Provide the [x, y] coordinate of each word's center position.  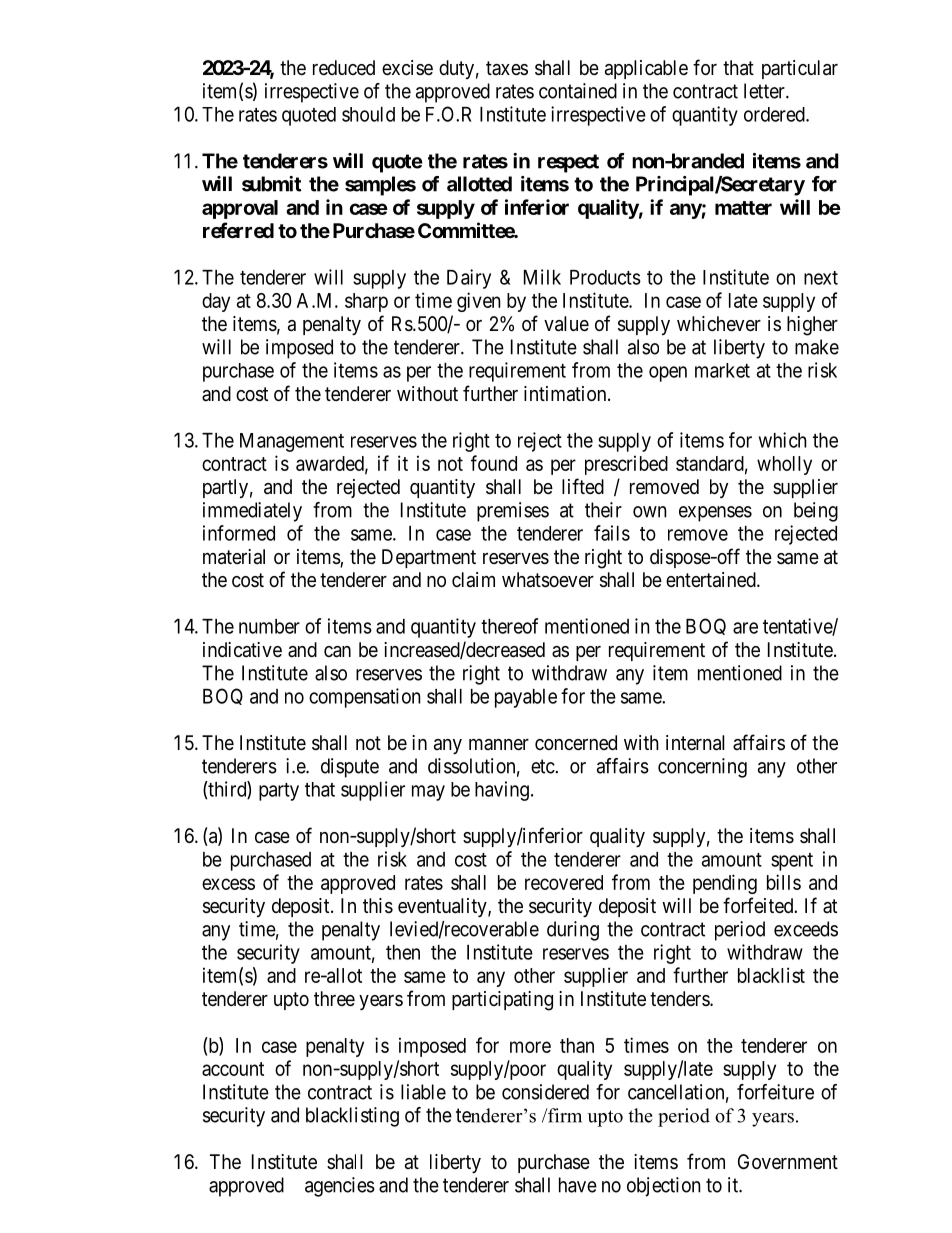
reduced [344, 67]
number [269, 626]
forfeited [759, 905]
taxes [507, 68]
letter [765, 91]
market [722, 370]
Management [292, 442]
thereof [509, 626]
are [745, 628]
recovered [564, 882]
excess [228, 884]
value [566, 324]
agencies [340, 1187]
